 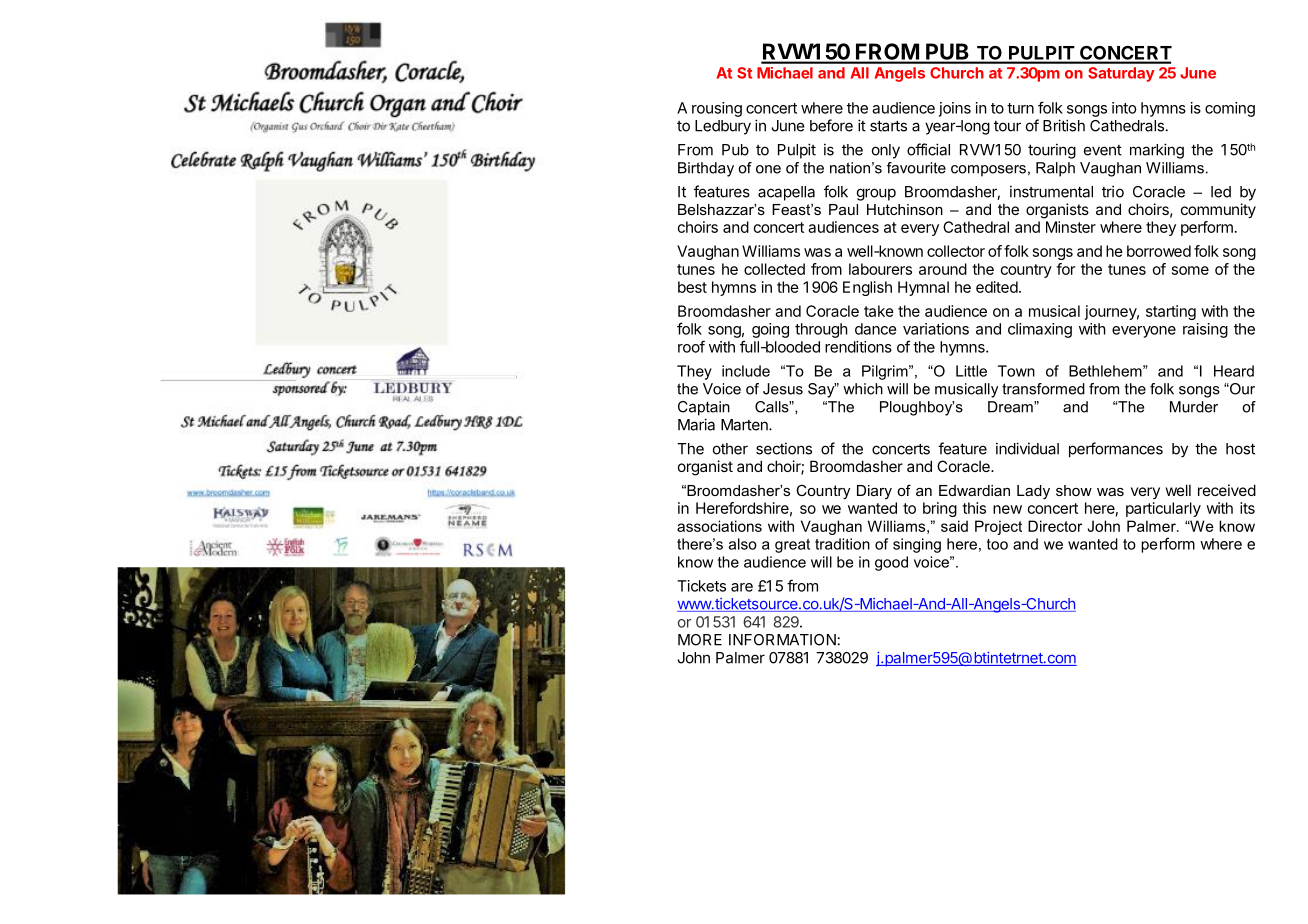 I want to click on rousing, so click(x=717, y=109).
